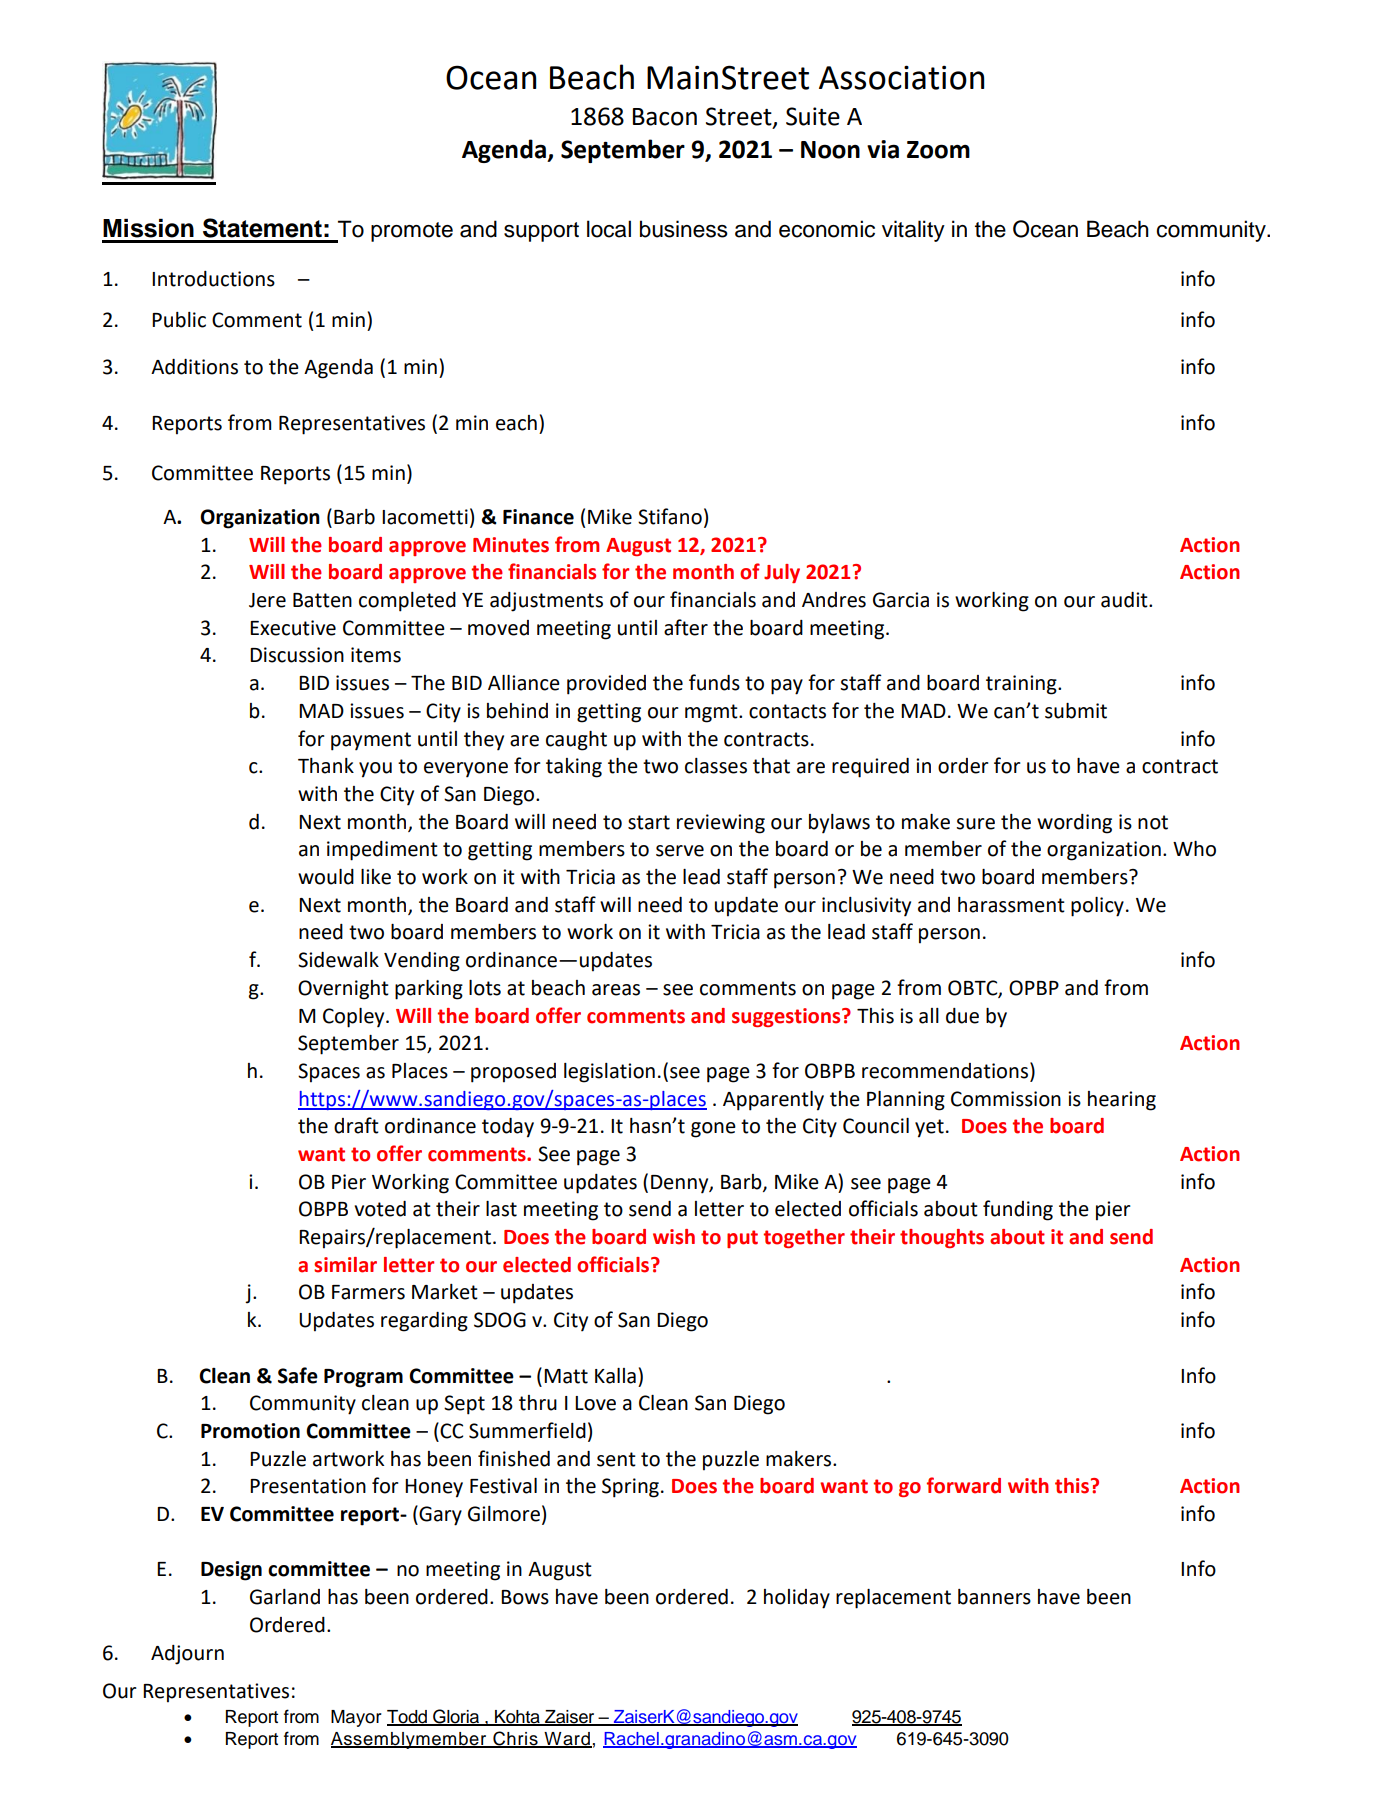 Image resolution: width=1388 pixels, height=1797 pixels. Describe the element at coordinates (1097, 907) in the screenshot. I see `policy` at that location.
